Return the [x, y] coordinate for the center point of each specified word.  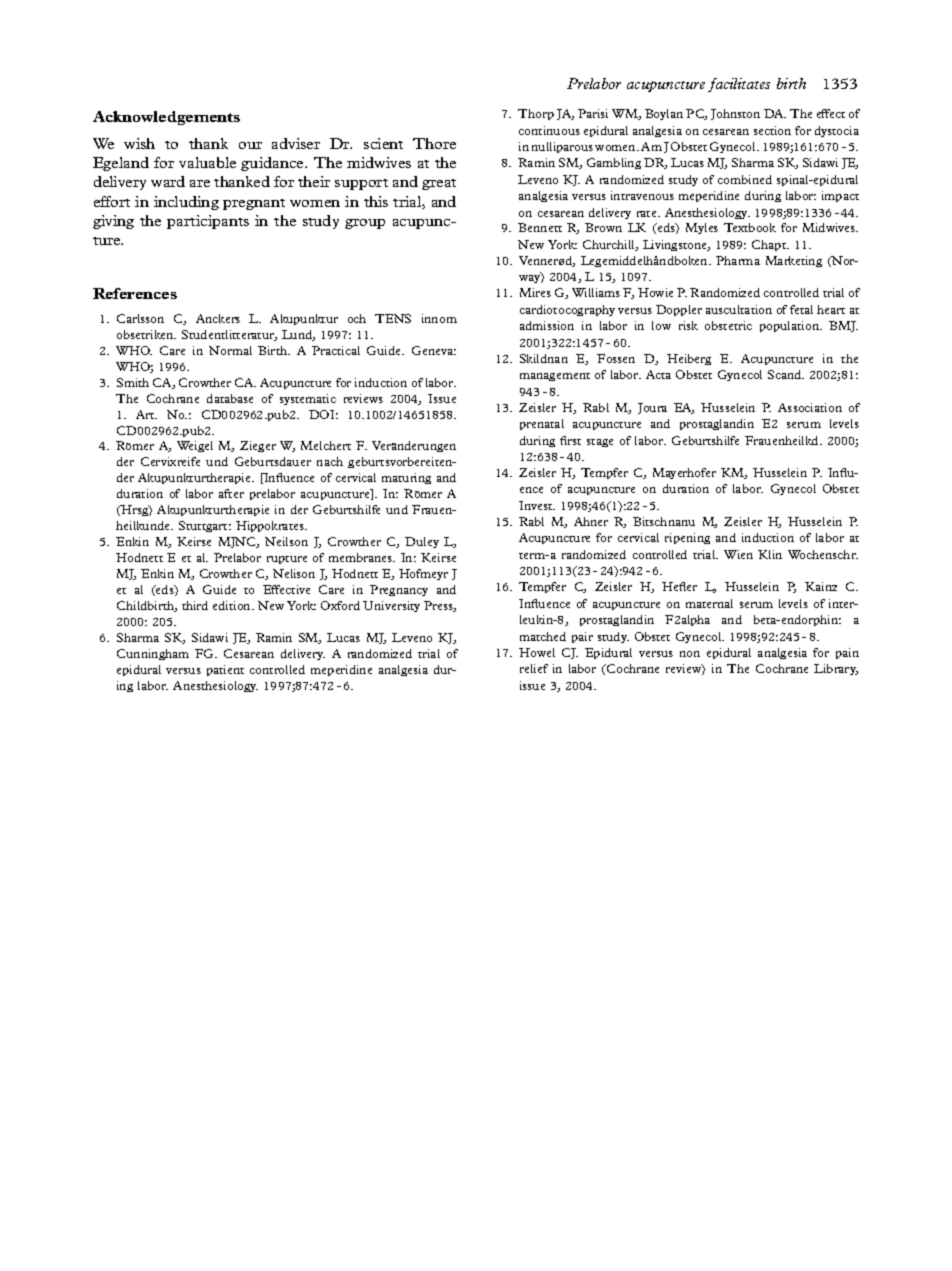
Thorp [536, 114]
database [230, 398]
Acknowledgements [166, 118]
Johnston [735, 114]
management [555, 377]
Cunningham [153, 654]
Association [810, 407]
